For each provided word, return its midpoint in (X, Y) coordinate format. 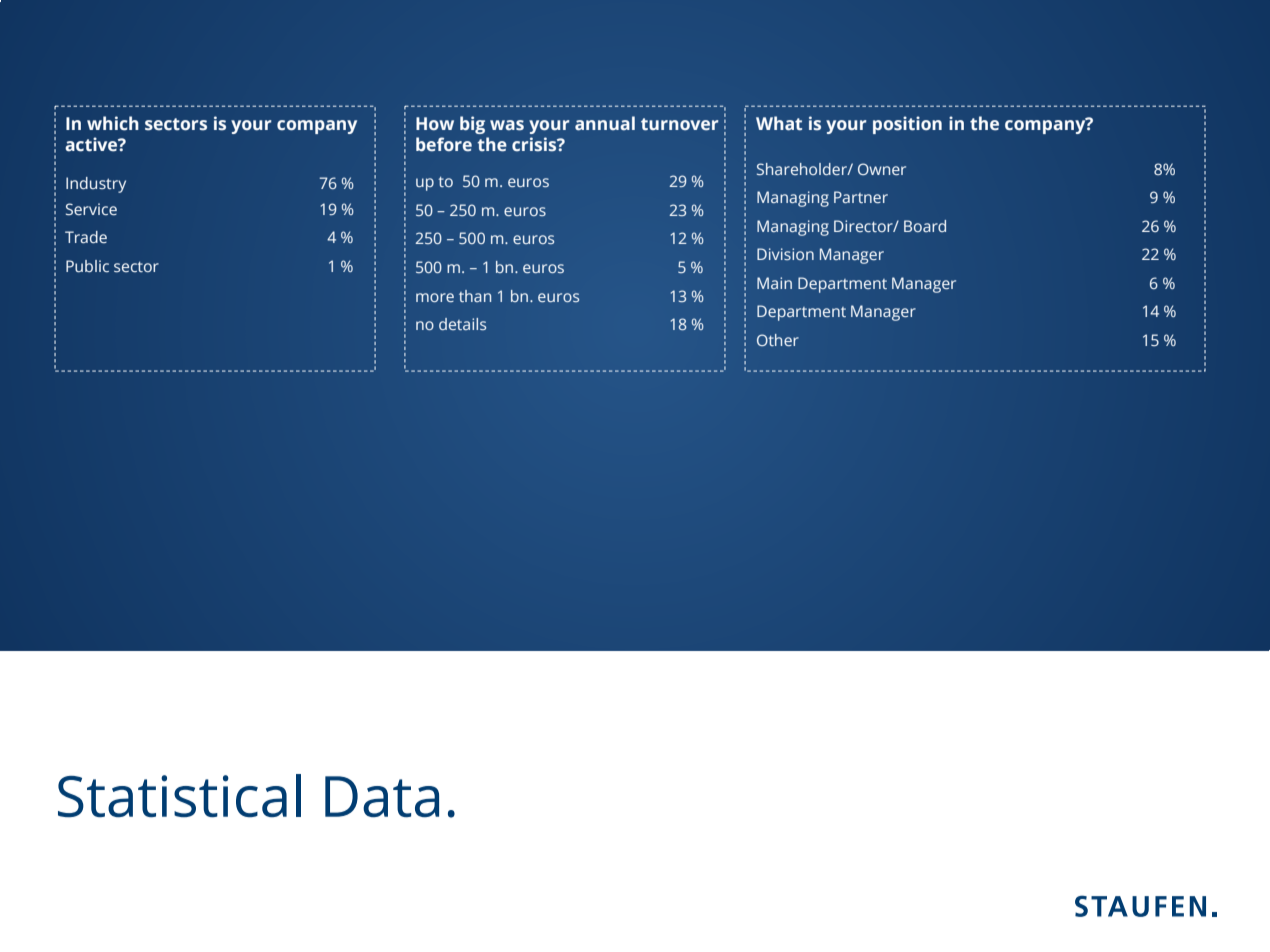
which (113, 123)
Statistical (179, 795)
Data (382, 796)
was (507, 125)
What (779, 123)
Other (778, 340)
